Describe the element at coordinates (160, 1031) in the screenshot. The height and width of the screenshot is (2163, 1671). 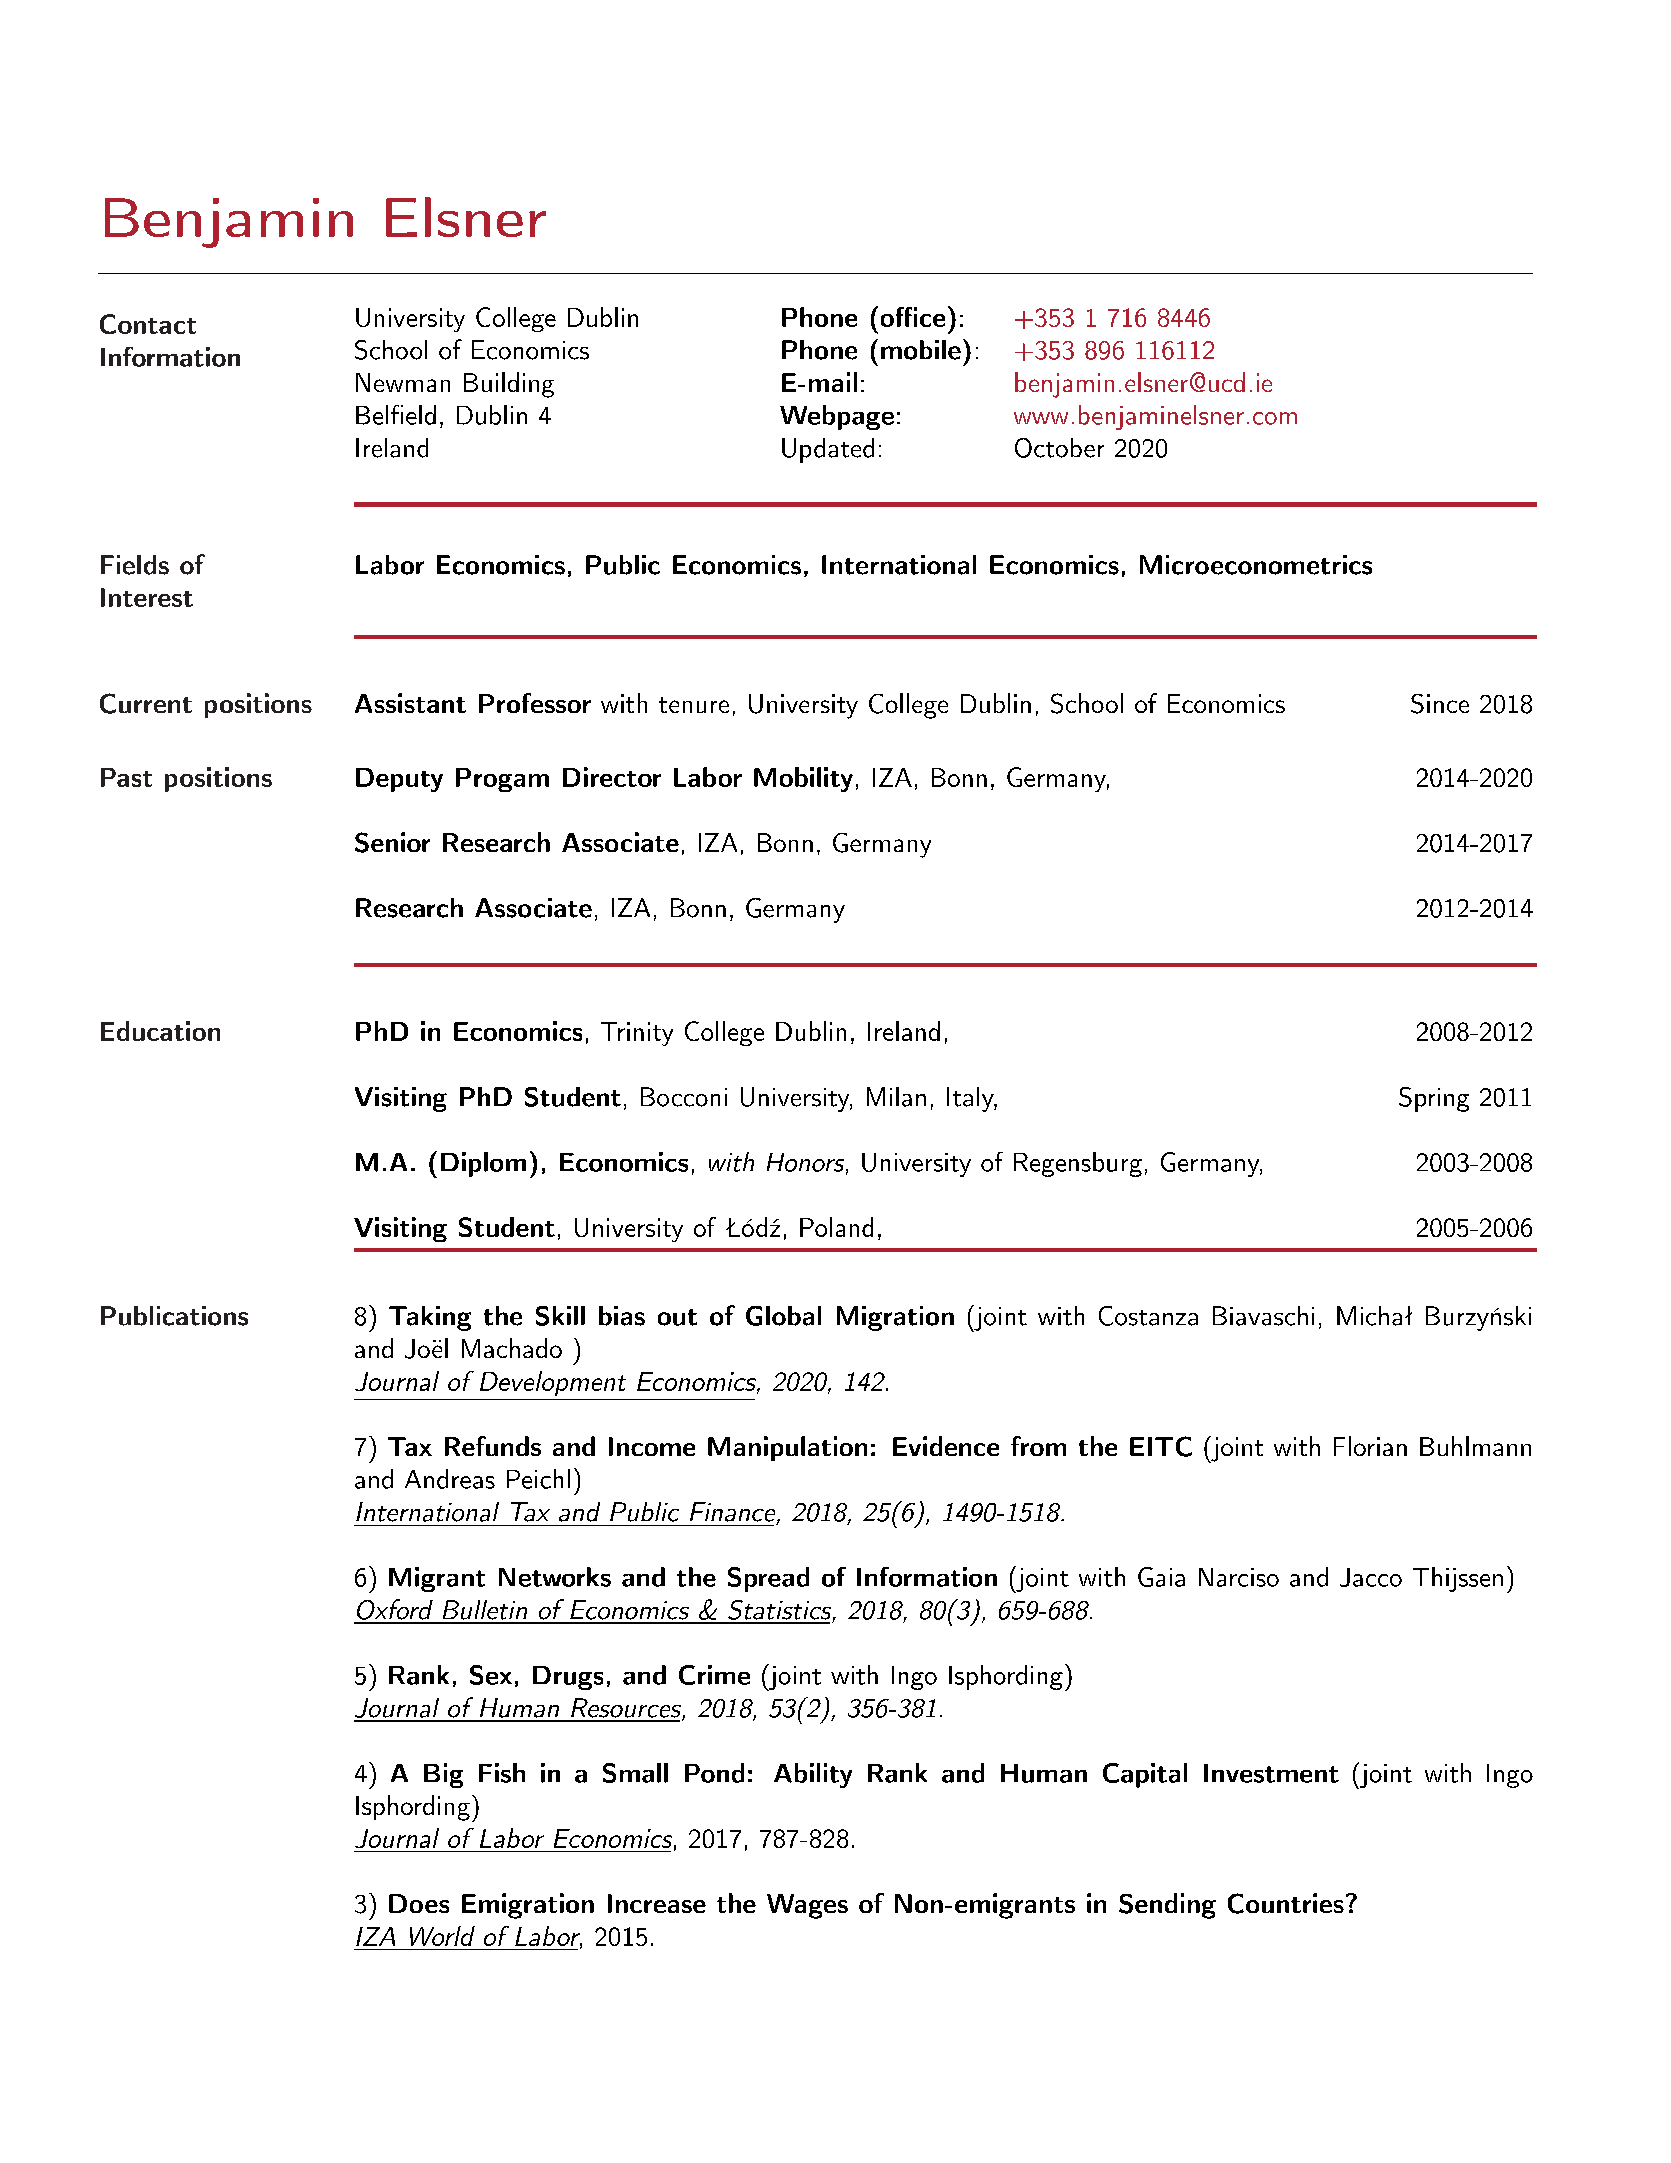
I see `Education` at that location.
